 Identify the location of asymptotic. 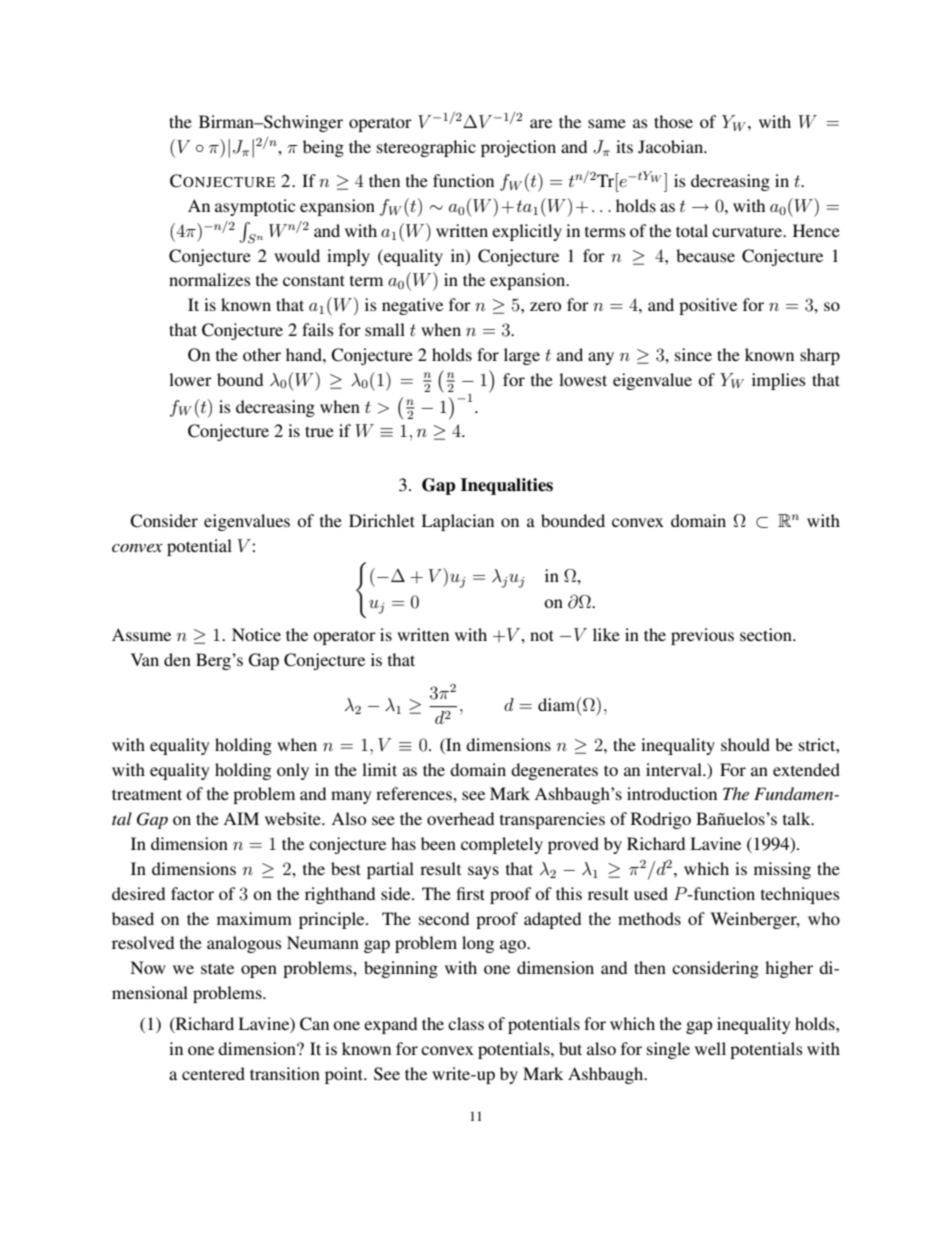
(255, 207).
